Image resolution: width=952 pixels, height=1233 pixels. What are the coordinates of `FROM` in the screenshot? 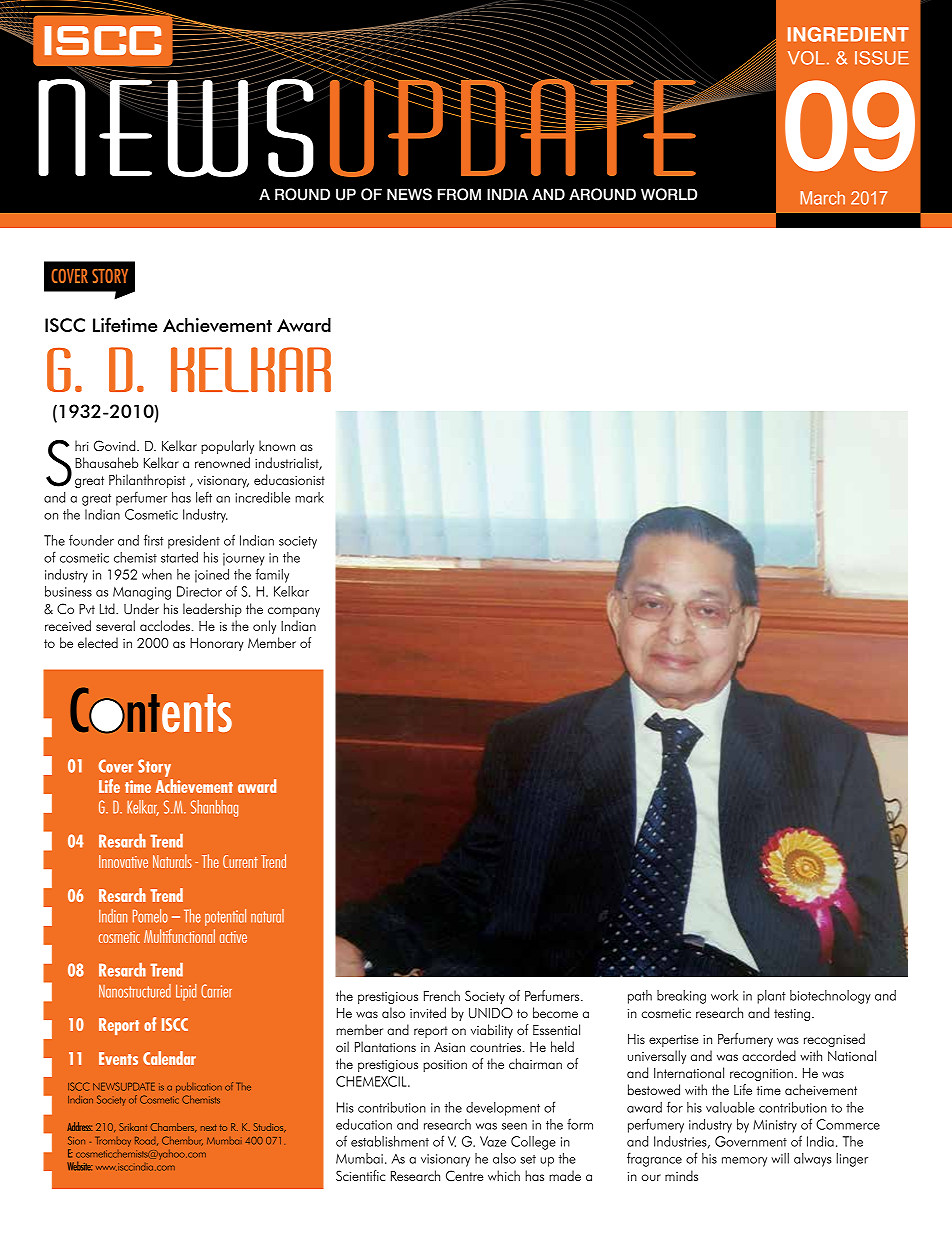 It's located at (459, 194).
